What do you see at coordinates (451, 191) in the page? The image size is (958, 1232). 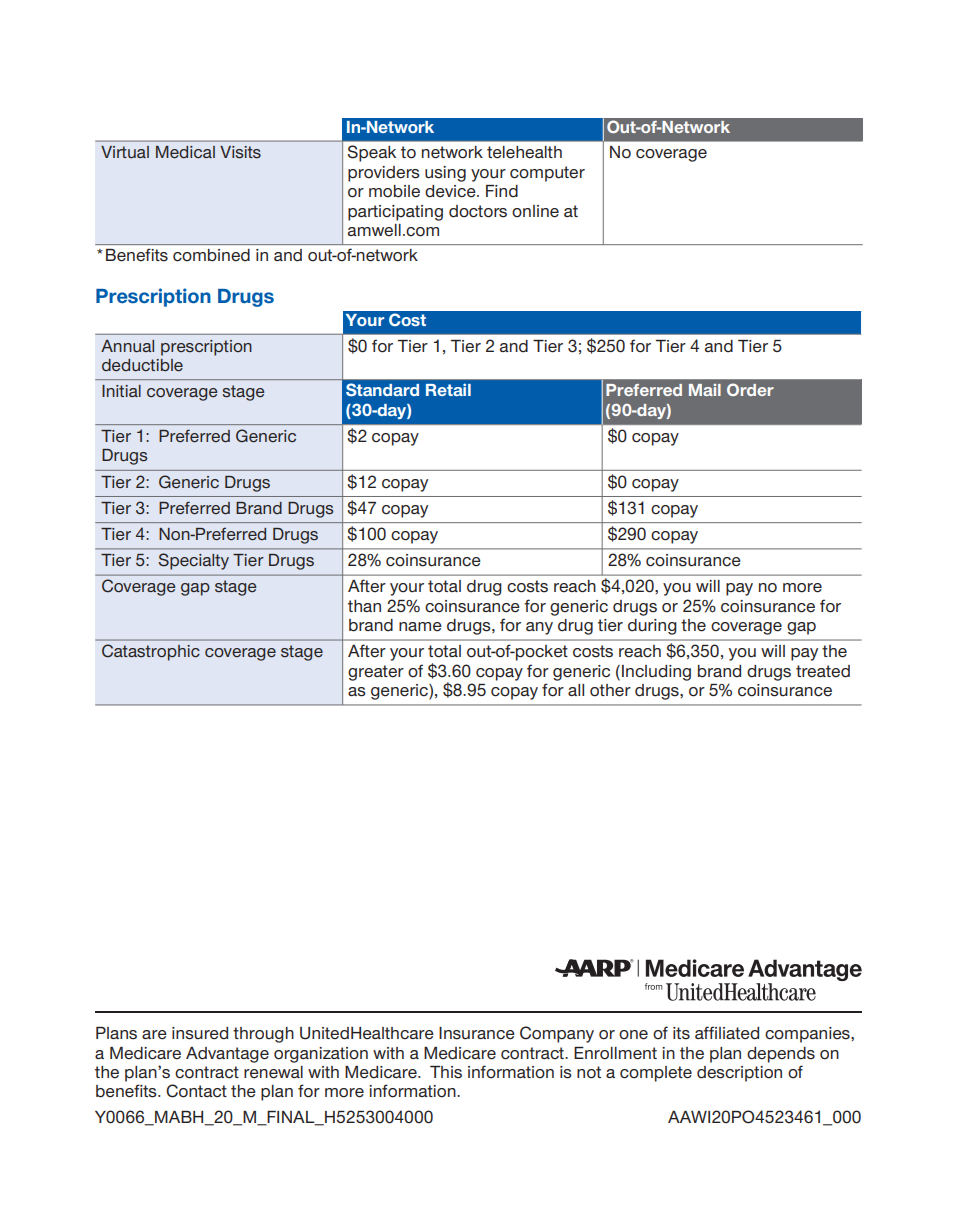 I see `device` at bounding box center [451, 191].
